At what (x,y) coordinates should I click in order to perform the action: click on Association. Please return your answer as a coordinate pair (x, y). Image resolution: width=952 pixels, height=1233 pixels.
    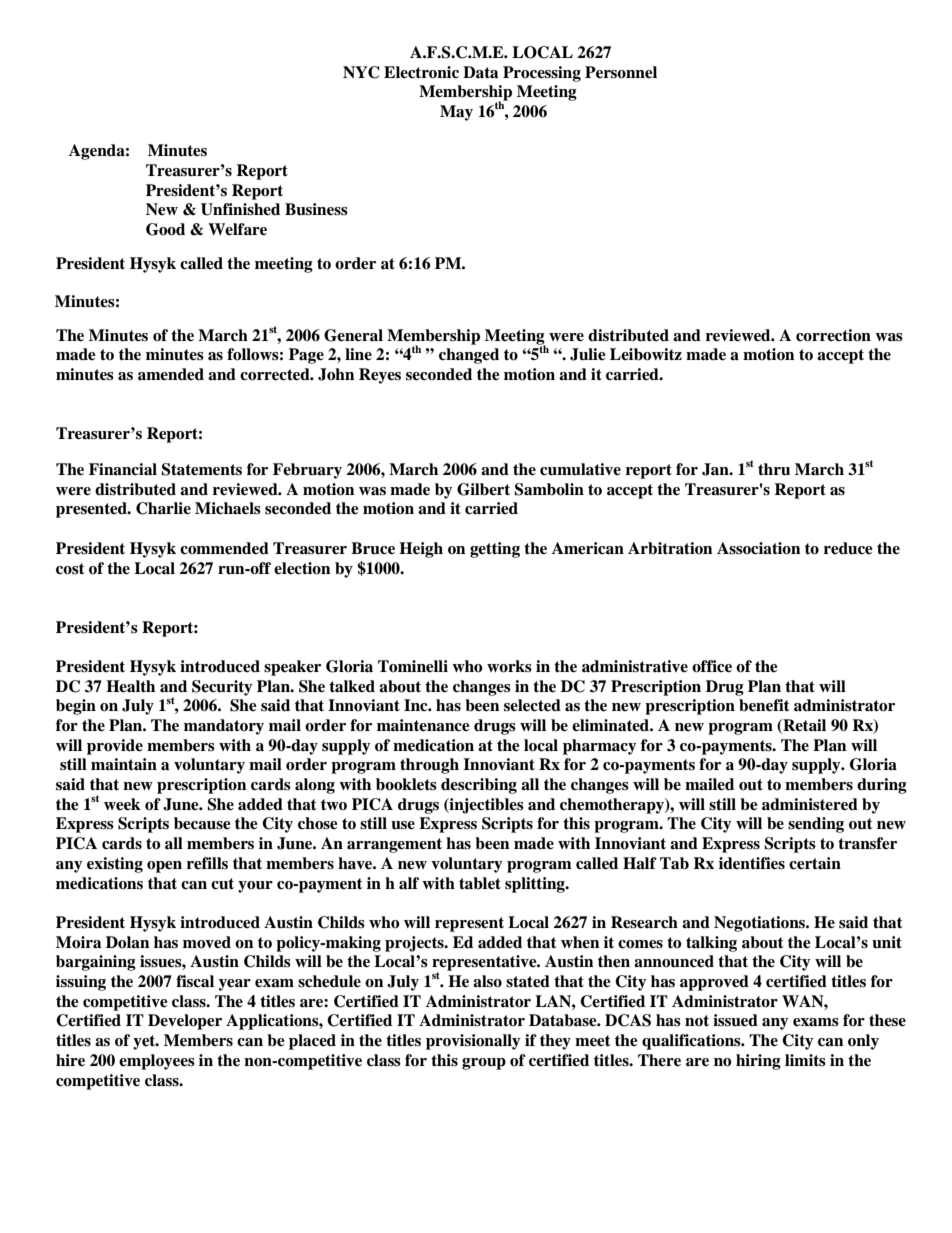
    Looking at the image, I should click on (758, 548).
